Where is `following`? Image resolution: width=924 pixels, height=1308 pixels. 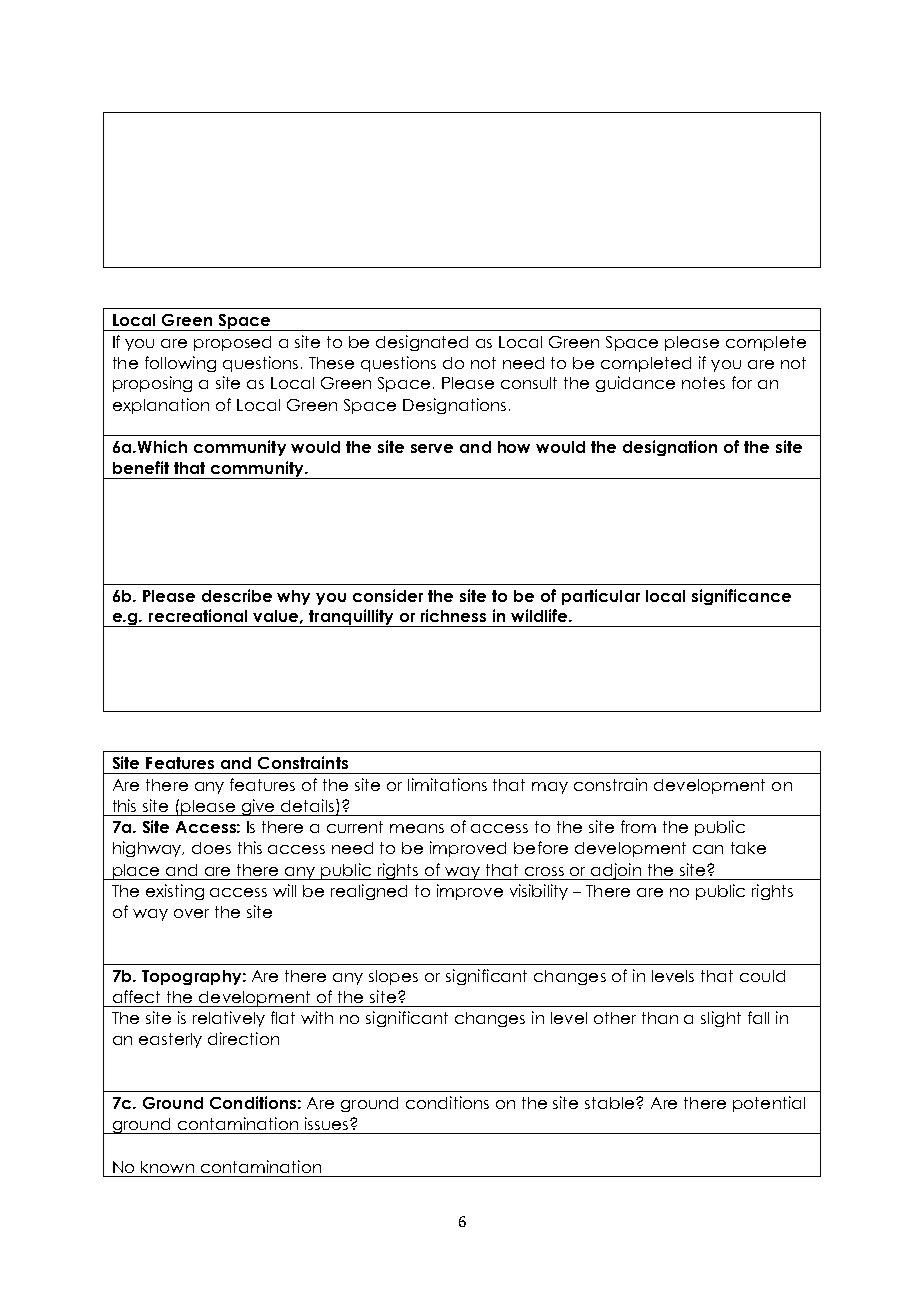
following is located at coordinates (180, 364).
